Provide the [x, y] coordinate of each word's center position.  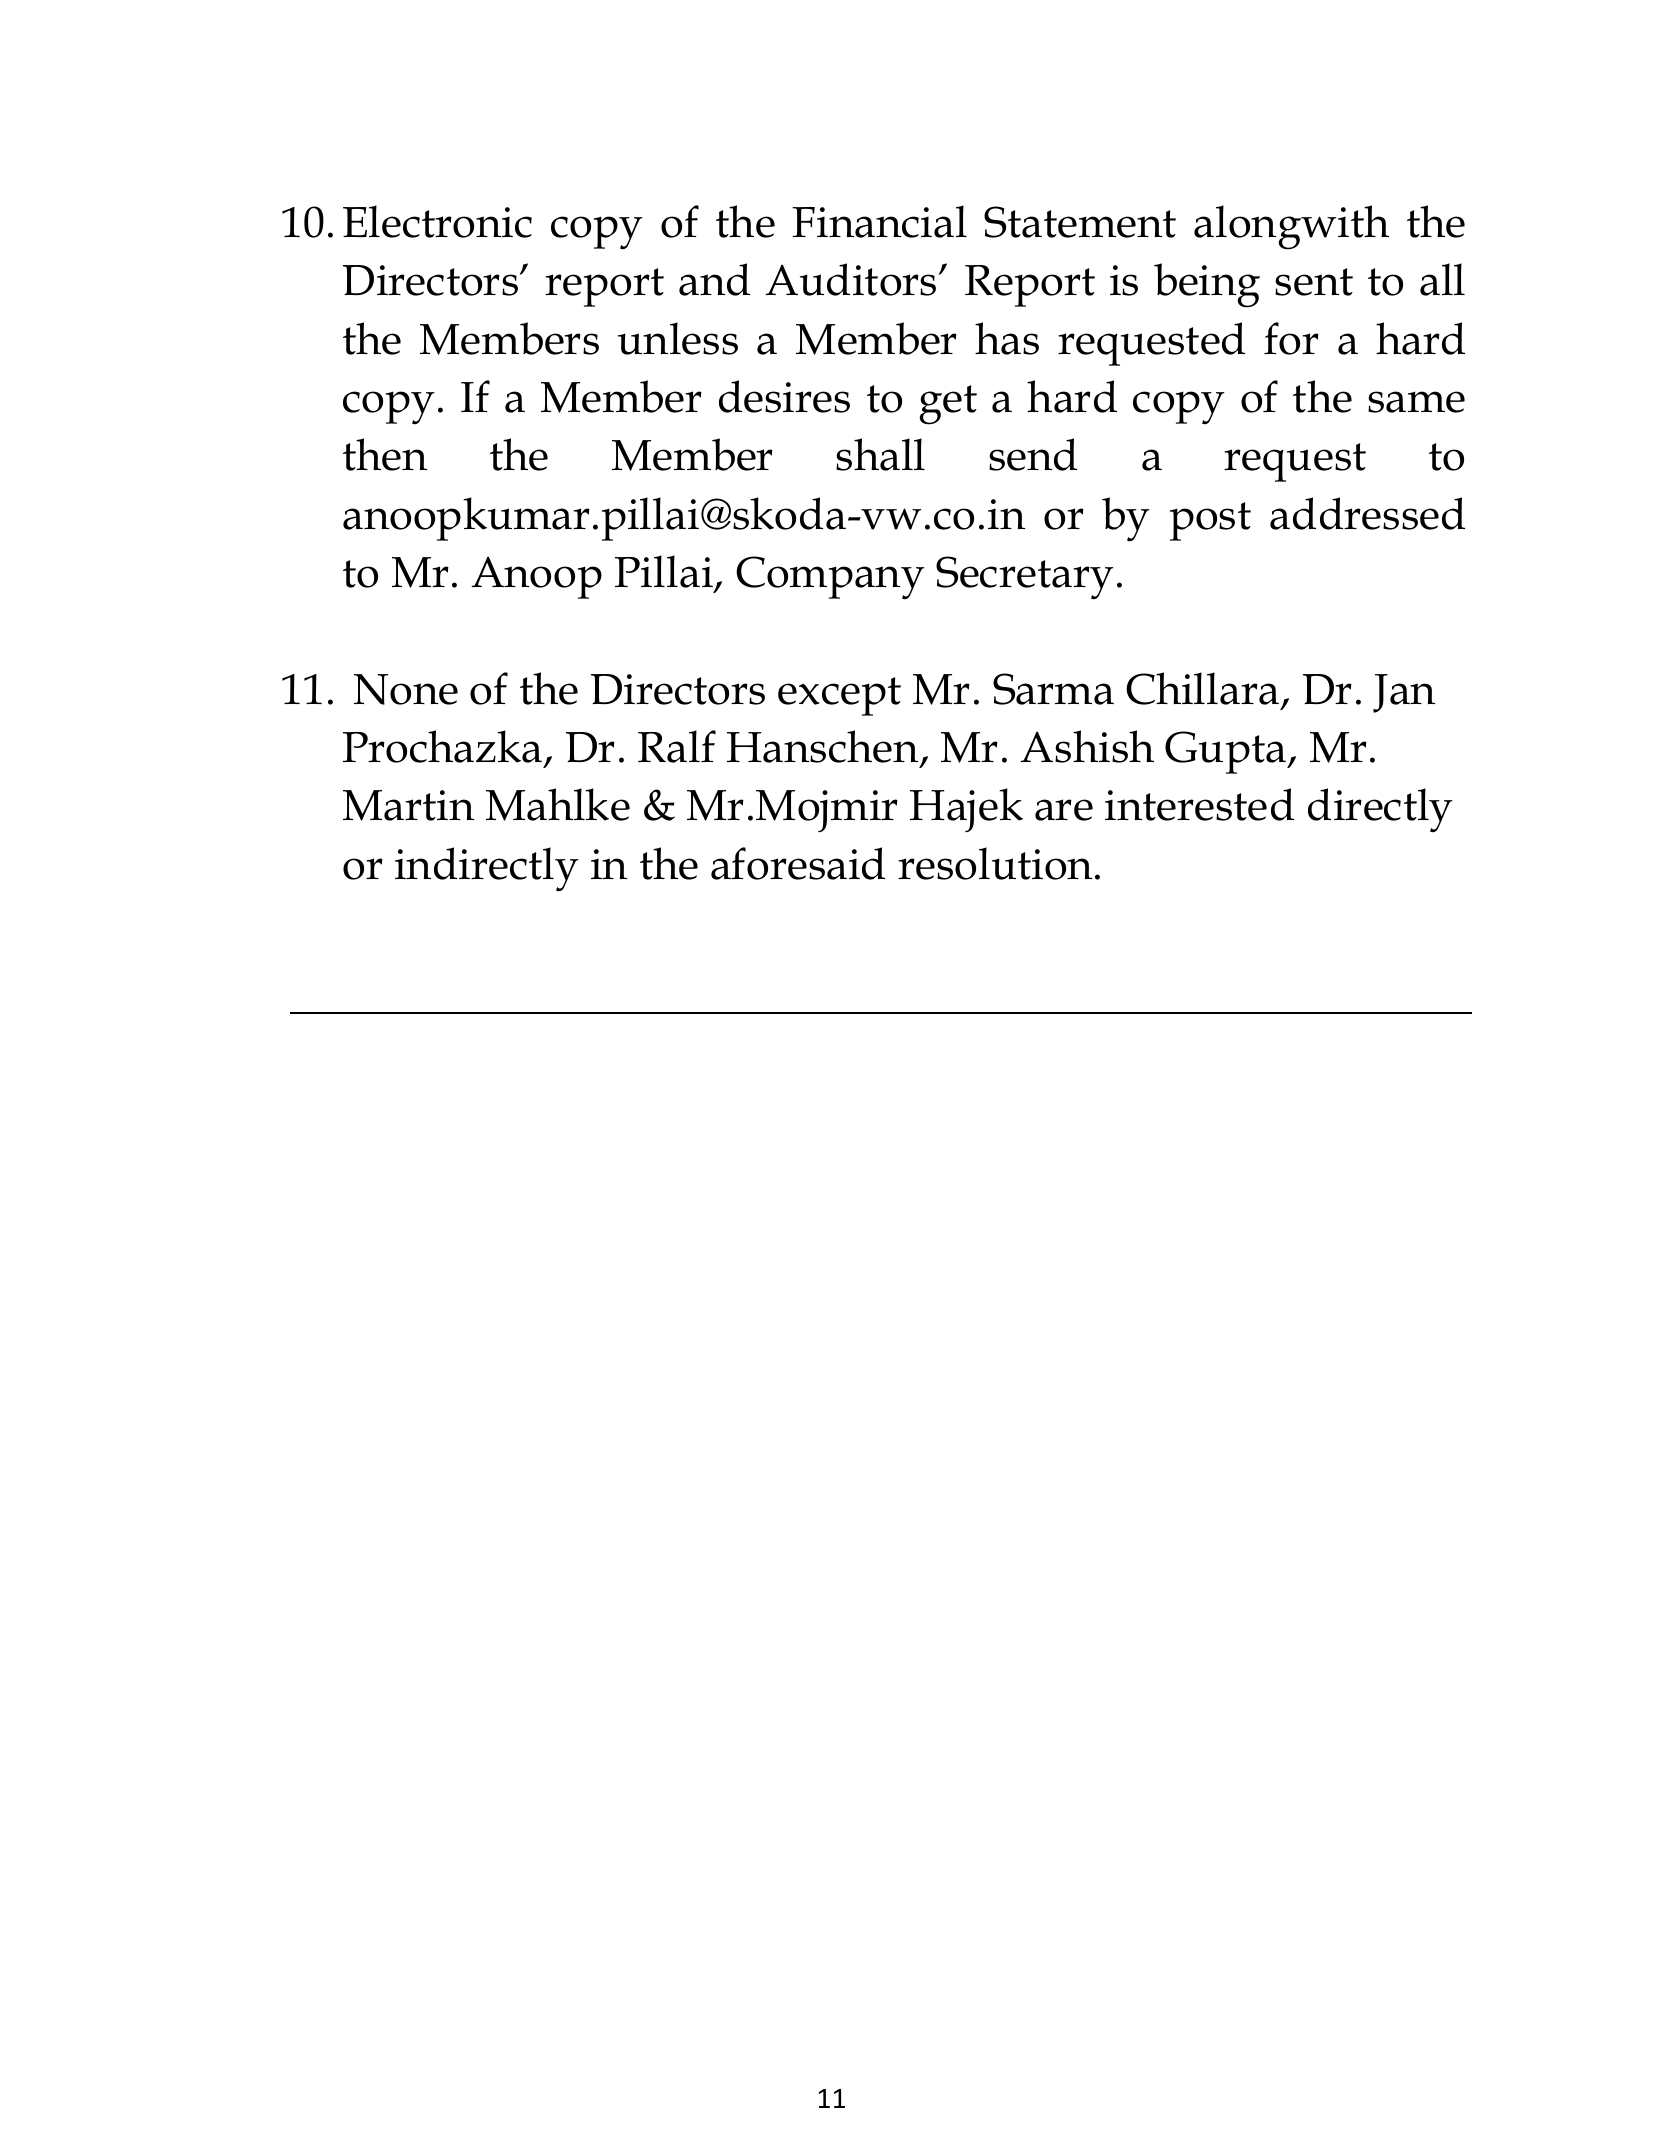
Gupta [1227, 752]
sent [1314, 282]
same [1416, 402]
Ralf [677, 746]
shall [880, 454]
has [1007, 338]
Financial [879, 221]
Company [830, 578]
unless [678, 338]
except [839, 696]
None [406, 689]
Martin [408, 805]
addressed [1367, 513]
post [1210, 521]
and [714, 279]
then [385, 454]
